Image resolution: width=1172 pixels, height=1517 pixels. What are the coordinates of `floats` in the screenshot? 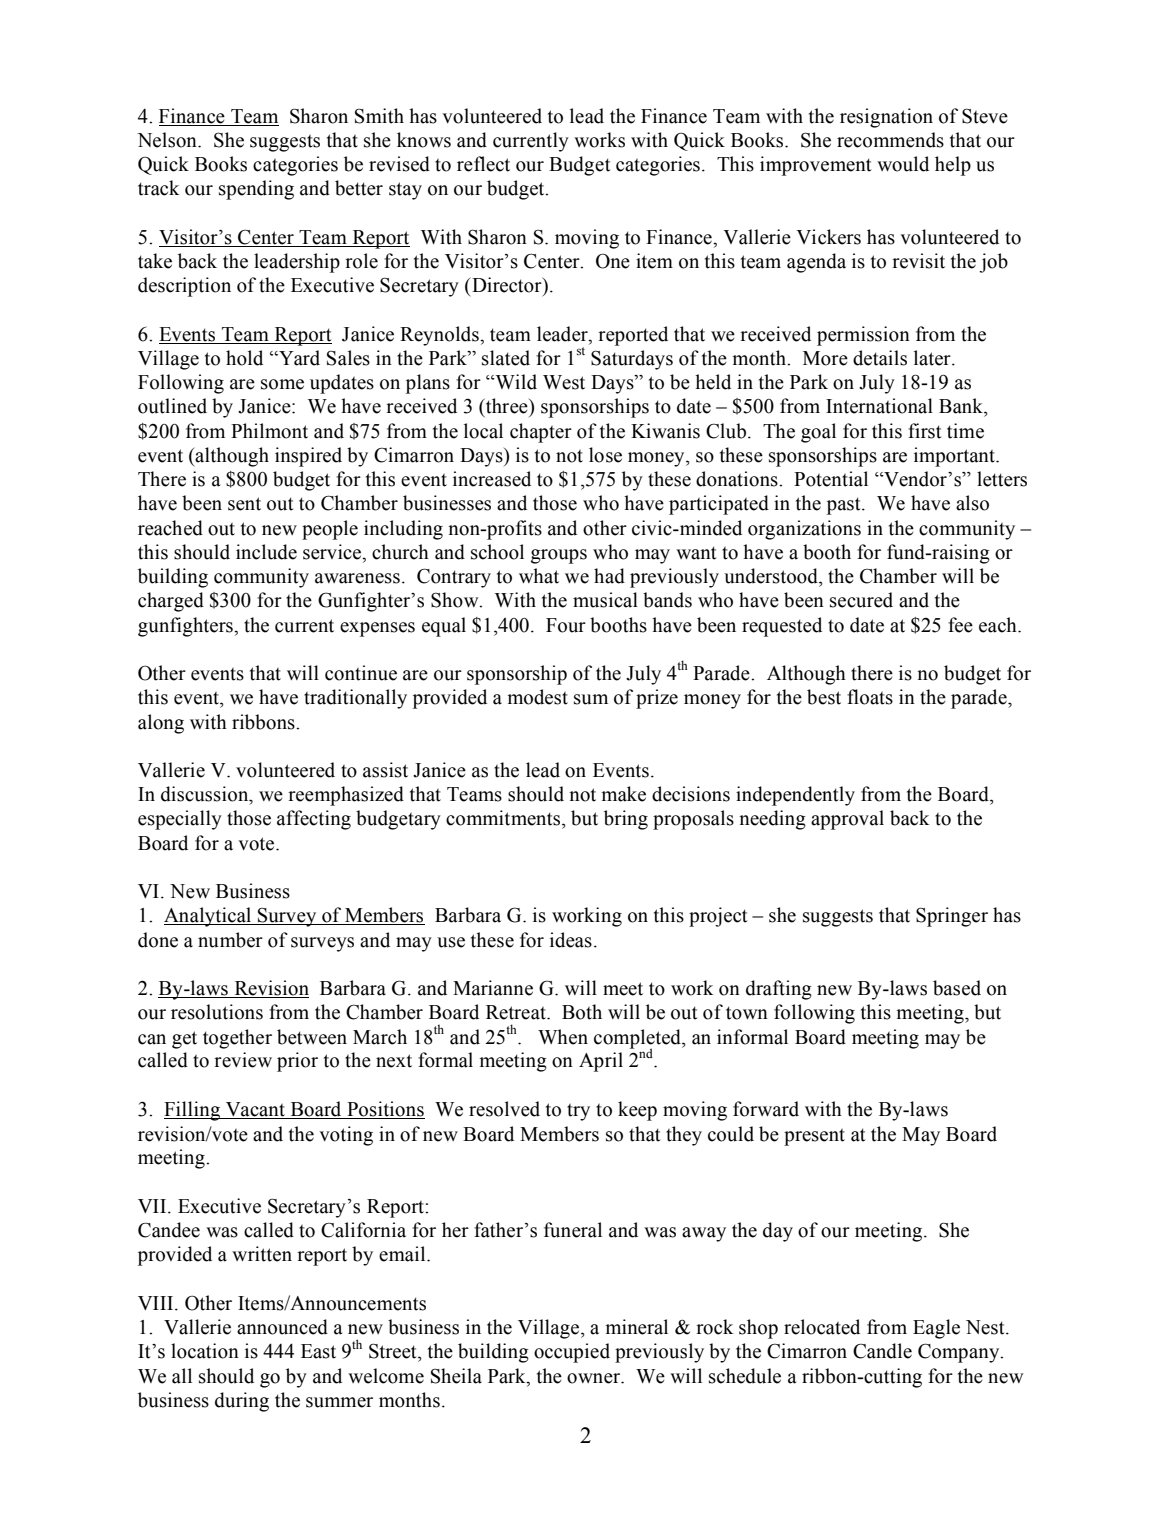 It's located at (870, 697).
